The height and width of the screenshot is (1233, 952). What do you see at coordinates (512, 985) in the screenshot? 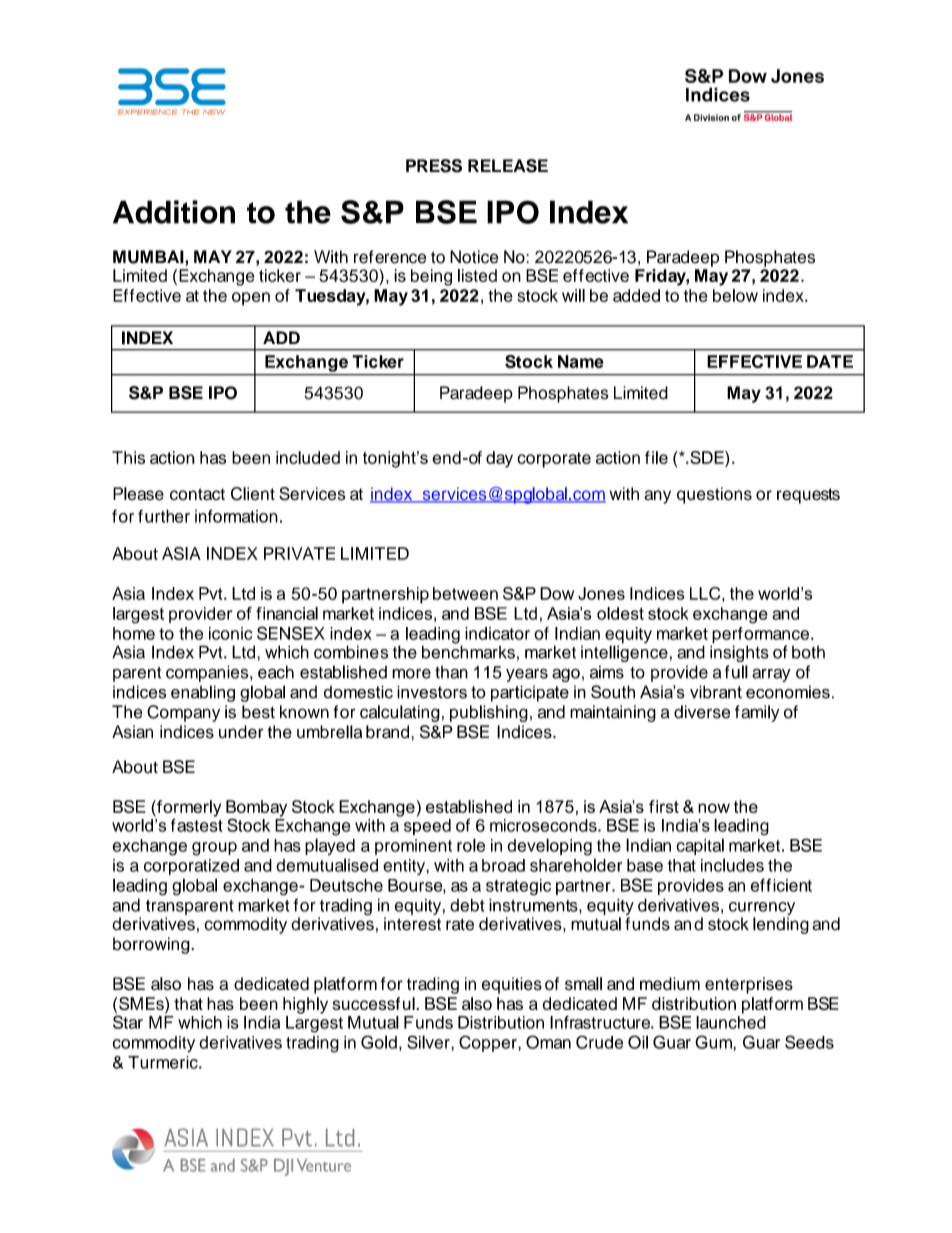
I see `equities` at bounding box center [512, 985].
